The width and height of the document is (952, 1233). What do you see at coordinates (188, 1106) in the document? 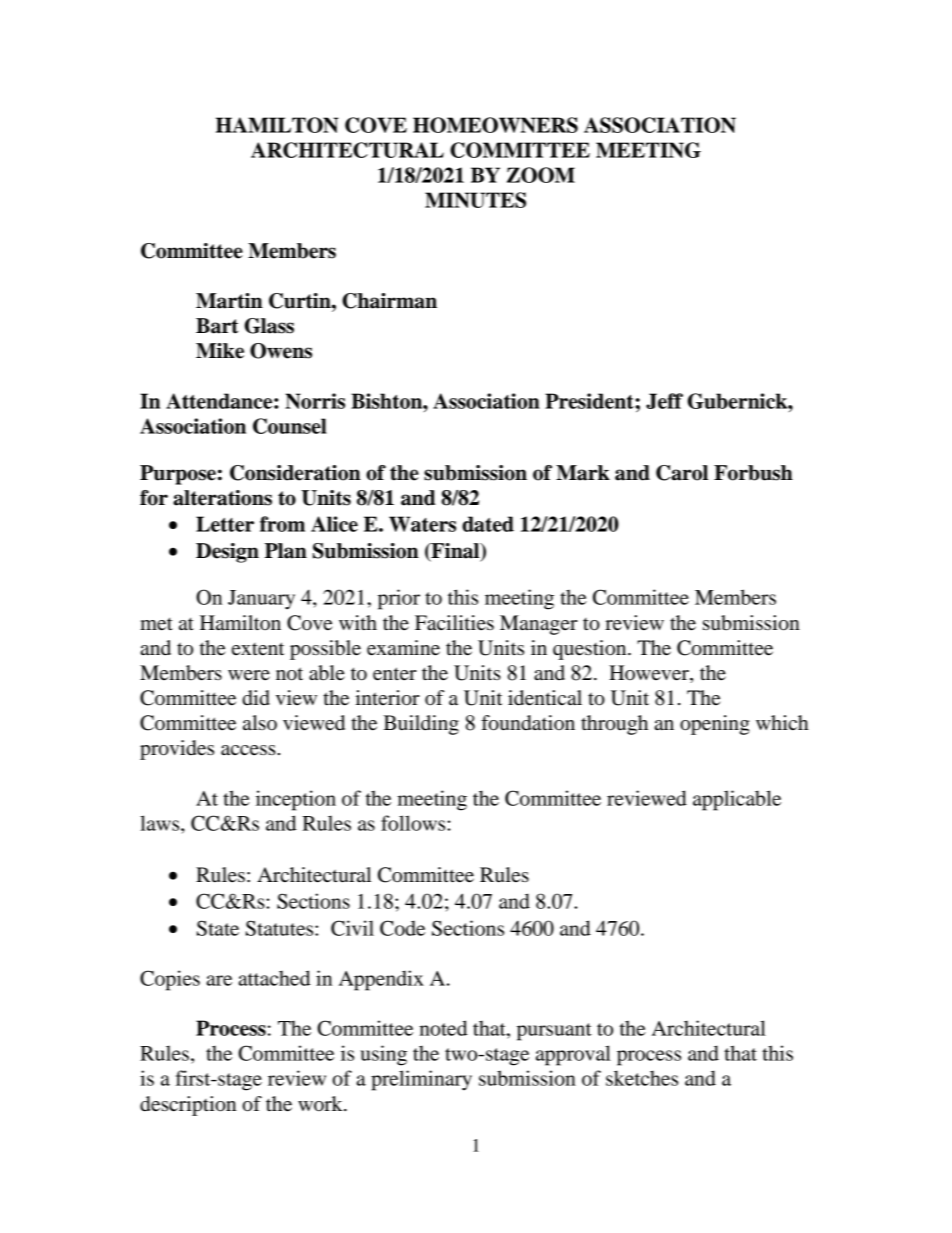
I see `description` at bounding box center [188, 1106].
